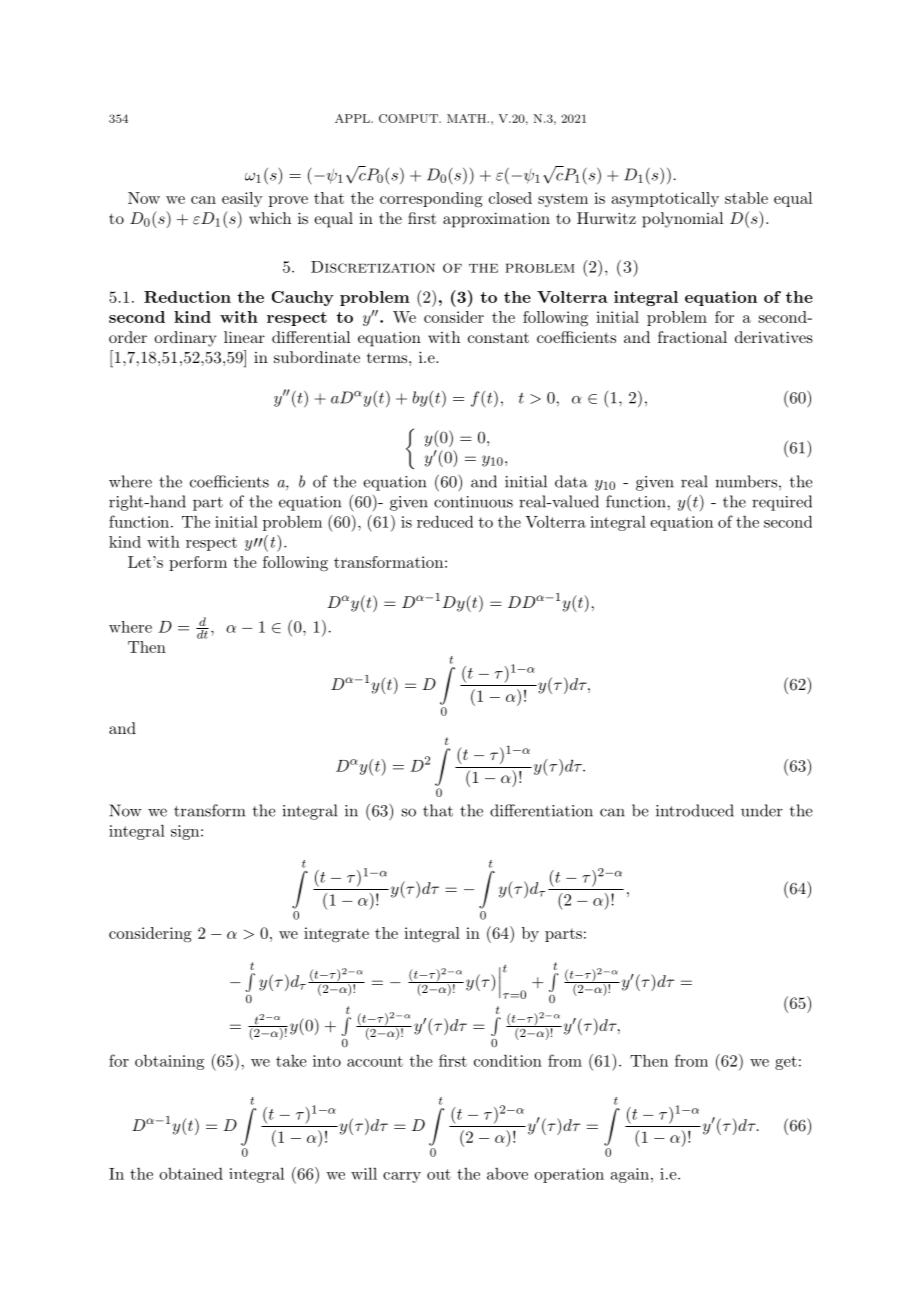  I want to click on MATH, so click(466, 118).
